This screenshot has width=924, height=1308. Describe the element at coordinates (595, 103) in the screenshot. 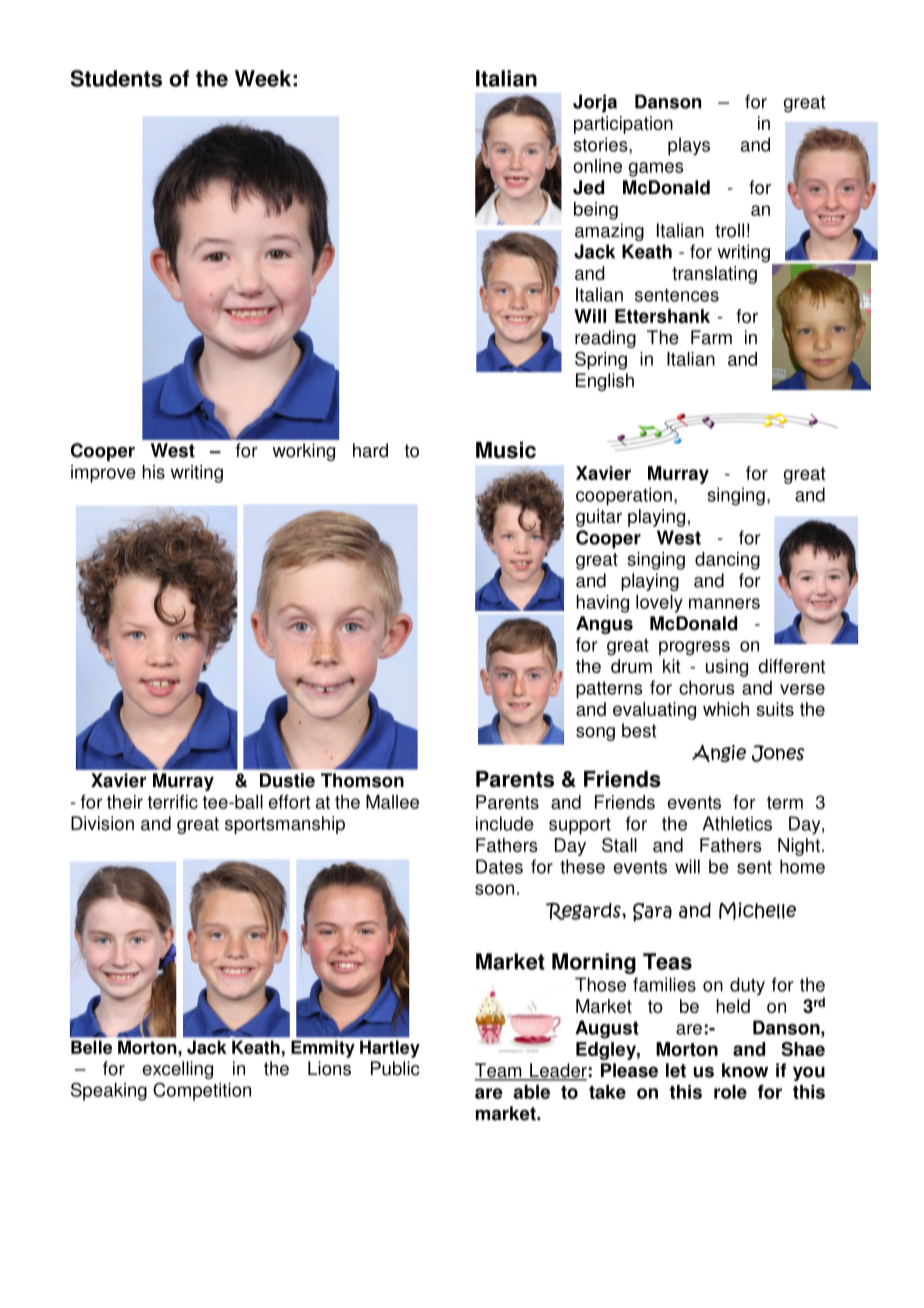

I see `Jorja` at that location.
